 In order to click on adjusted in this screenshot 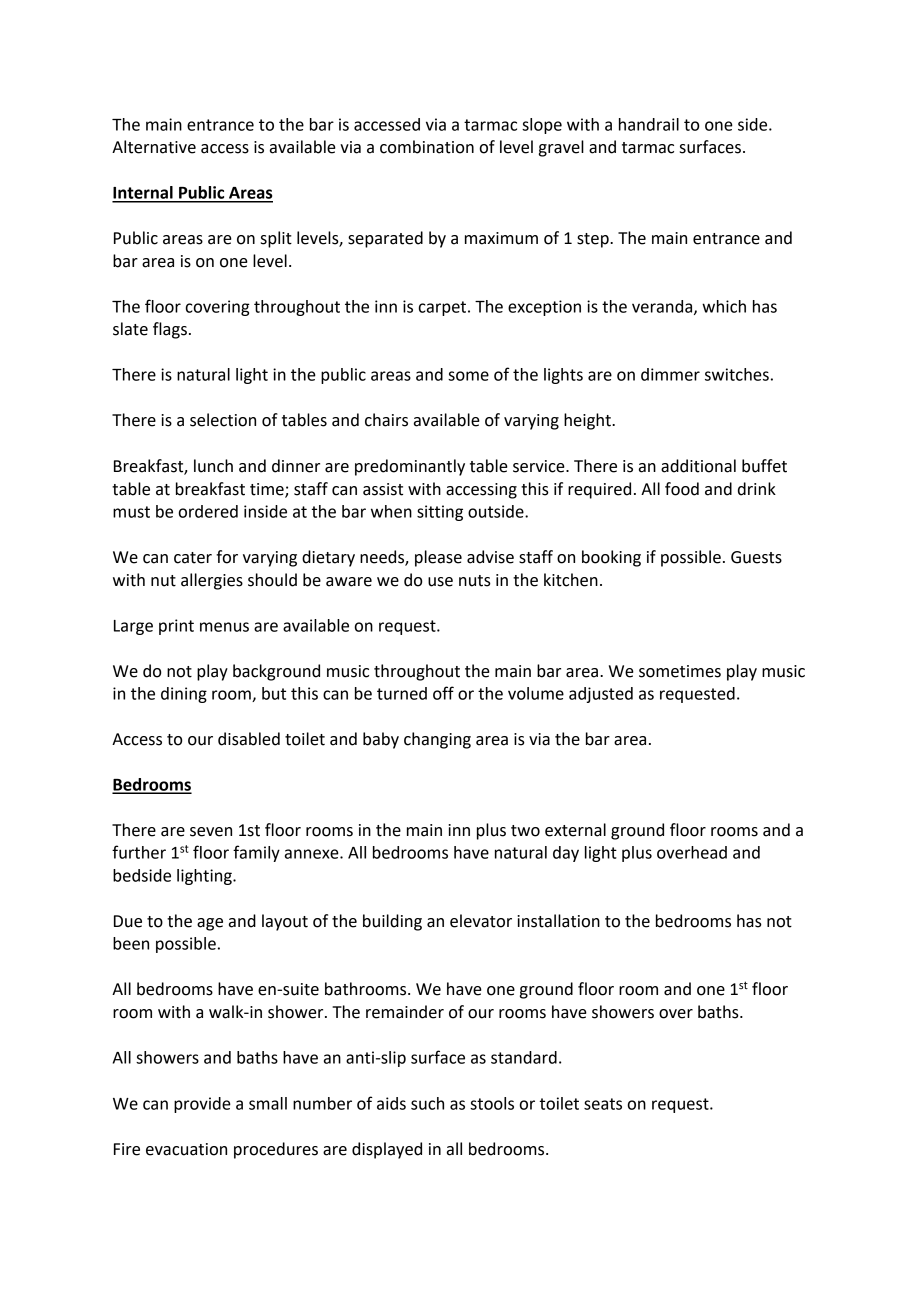, I will do `click(601, 695)`.
